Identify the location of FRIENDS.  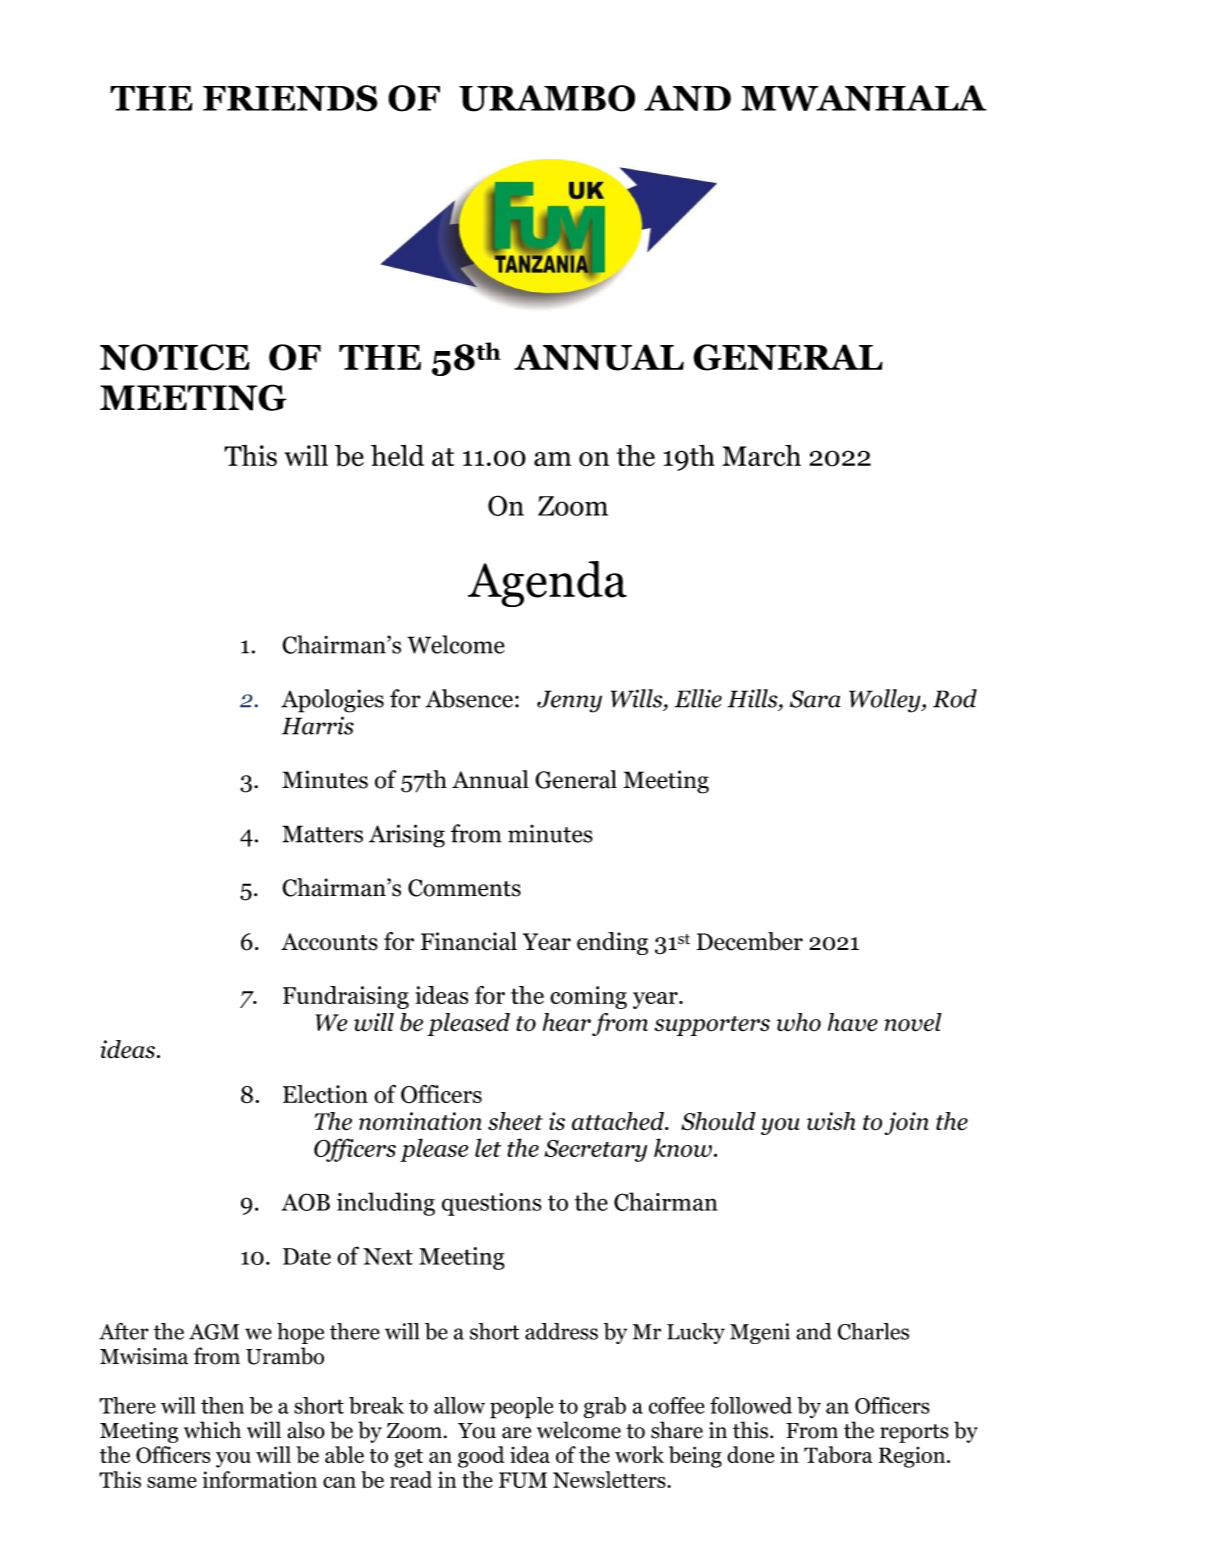
(290, 98).
